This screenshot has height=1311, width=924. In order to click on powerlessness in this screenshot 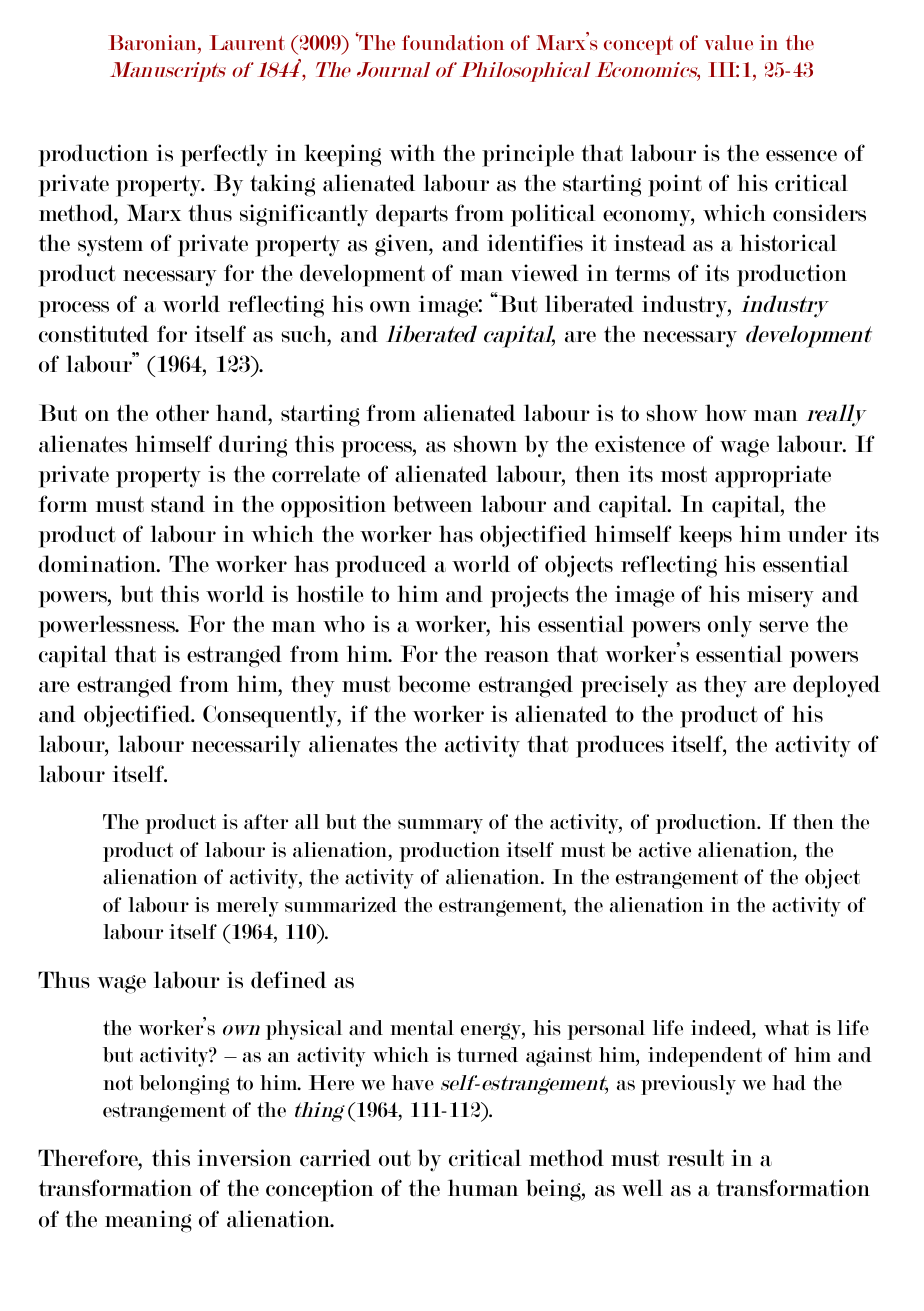, I will do `click(107, 626)`.
